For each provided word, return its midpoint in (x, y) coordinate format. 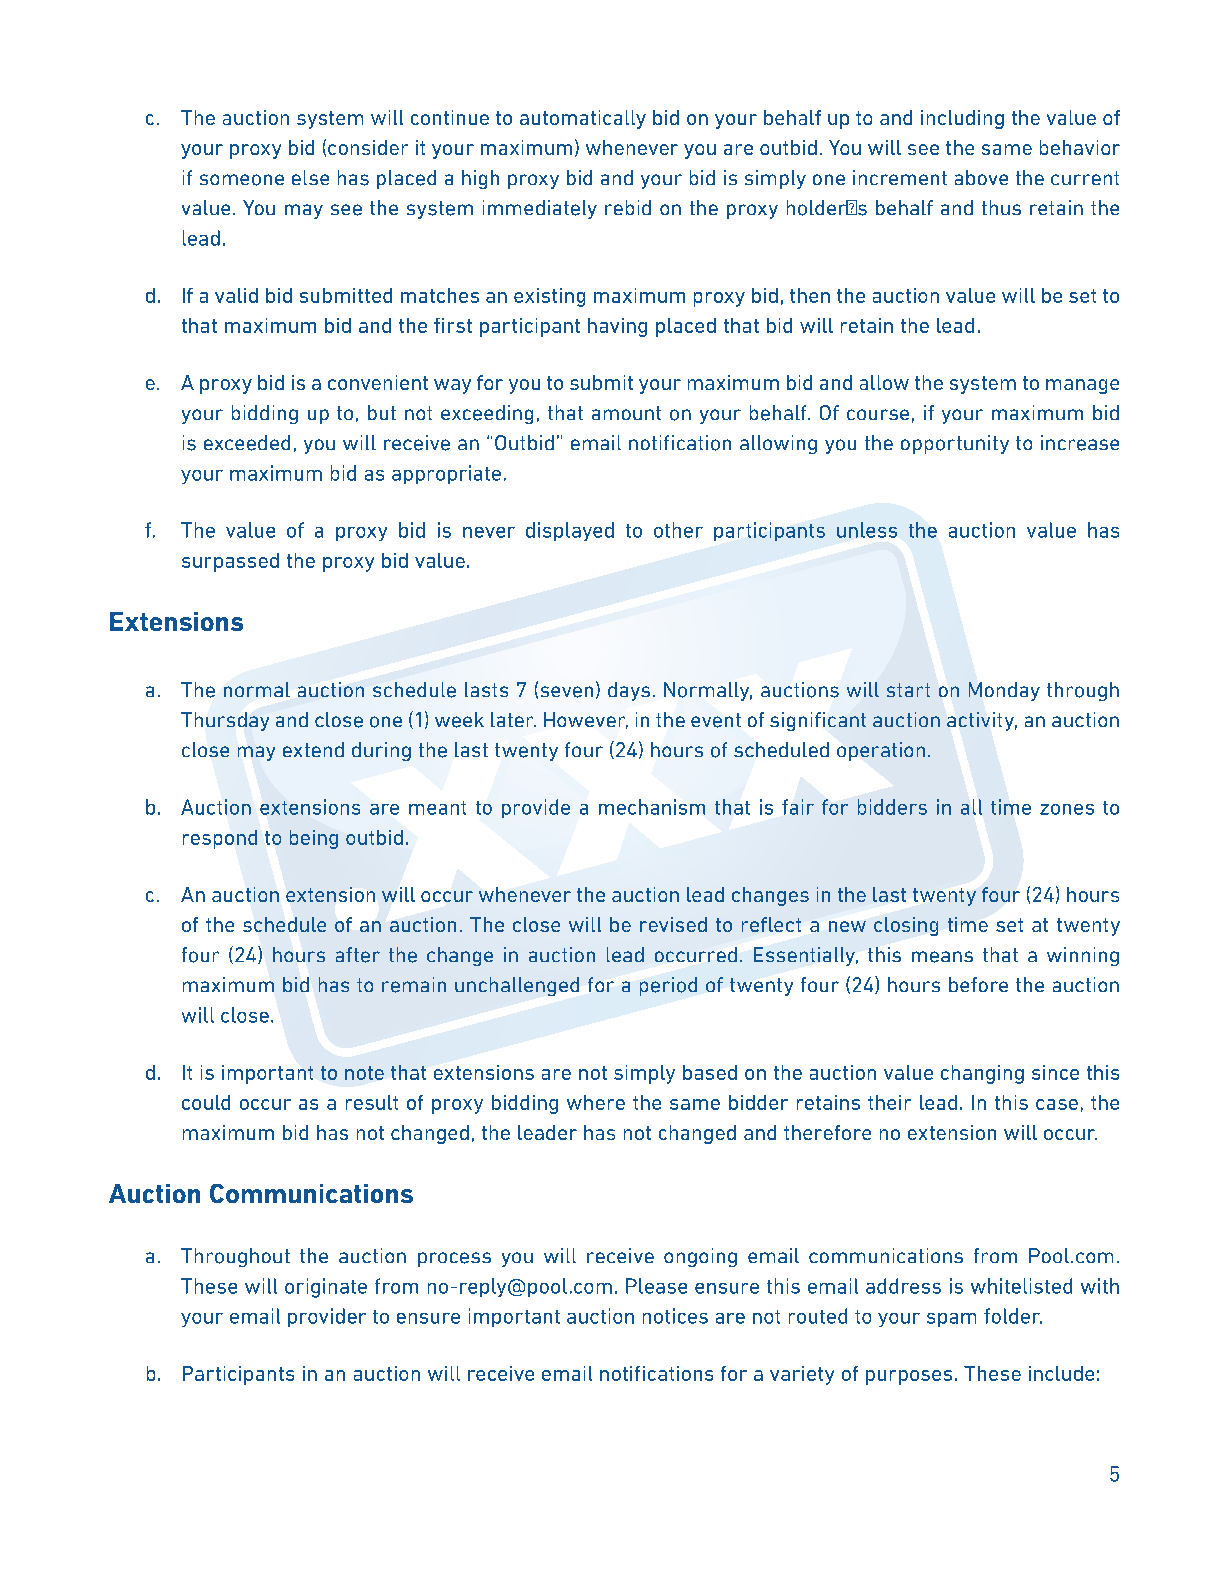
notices (675, 1316)
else (310, 177)
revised (673, 924)
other (678, 530)
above (981, 177)
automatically (583, 119)
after (358, 955)
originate (326, 1288)
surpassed (230, 562)
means (942, 957)
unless (867, 530)
